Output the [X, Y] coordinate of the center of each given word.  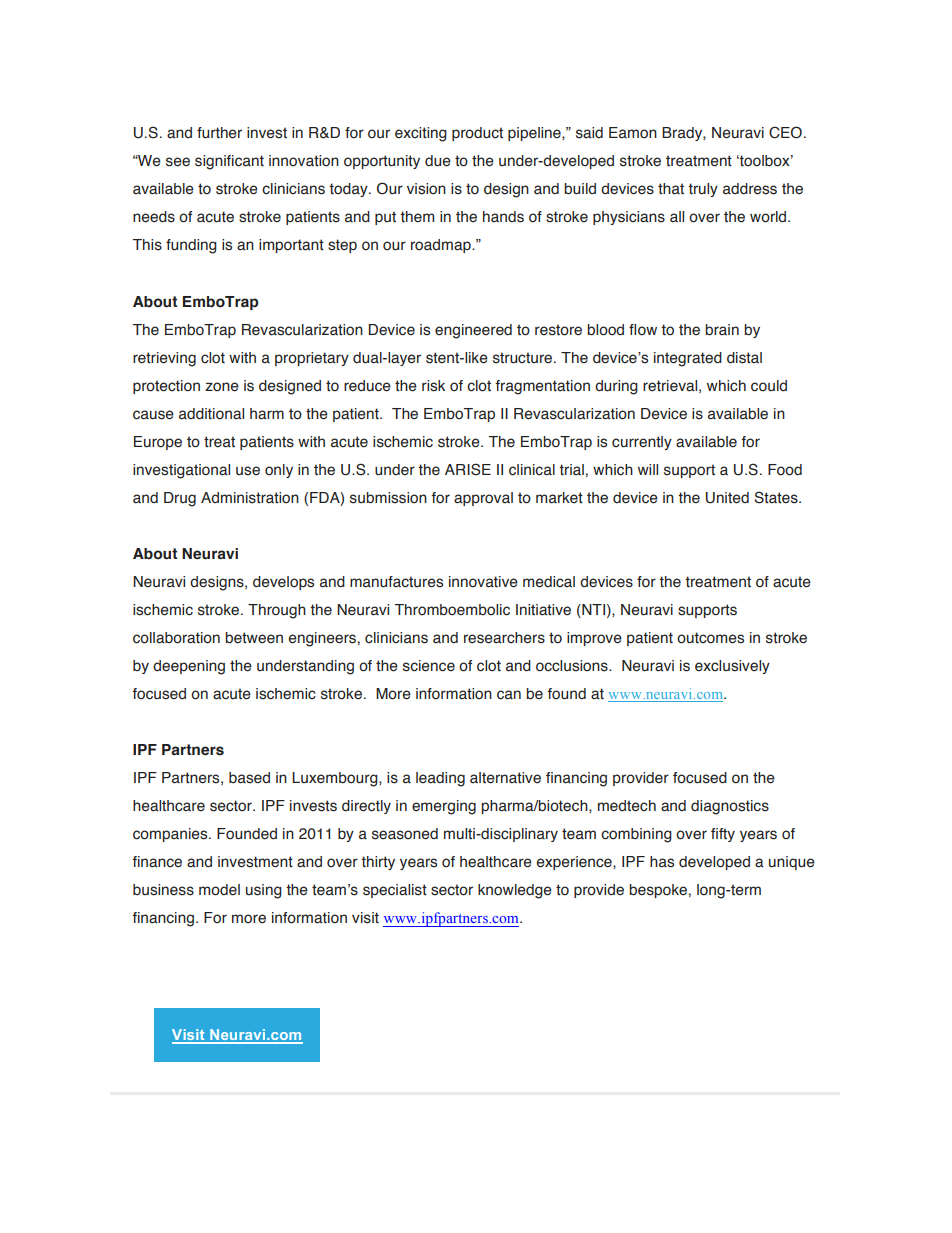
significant [229, 162]
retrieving [164, 359]
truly [703, 190]
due [438, 161]
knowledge [515, 891]
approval [483, 499]
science [429, 666]
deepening [189, 667]
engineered [473, 331]
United [727, 498]
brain [722, 330]
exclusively [732, 667]
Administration [250, 498]
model [219, 890]
